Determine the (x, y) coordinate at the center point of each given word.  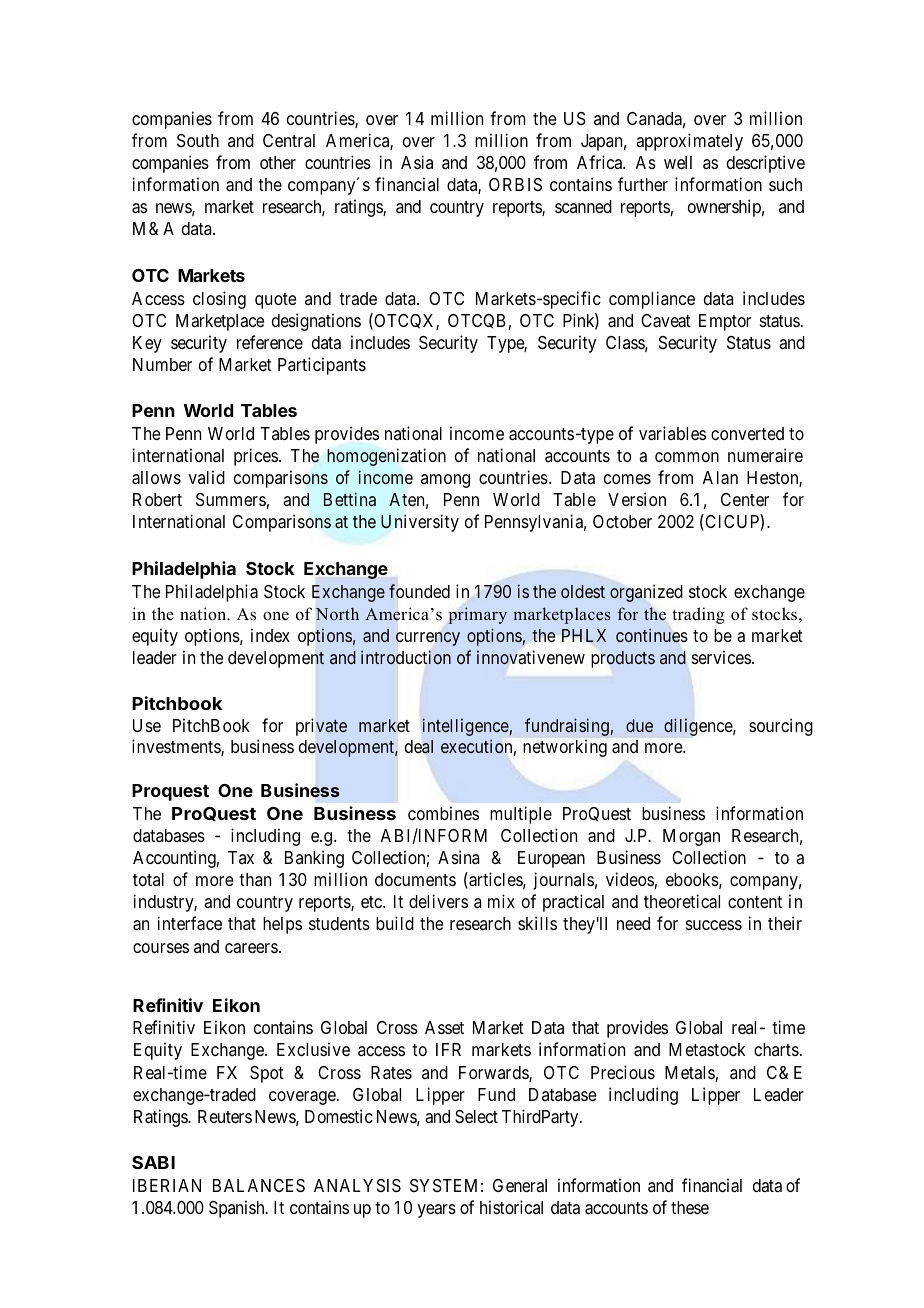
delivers (438, 901)
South (198, 140)
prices (256, 457)
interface (190, 923)
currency (428, 639)
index (270, 635)
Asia (417, 162)
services (721, 657)
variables (672, 433)
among (445, 481)
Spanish (238, 1209)
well (678, 162)
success (714, 925)
